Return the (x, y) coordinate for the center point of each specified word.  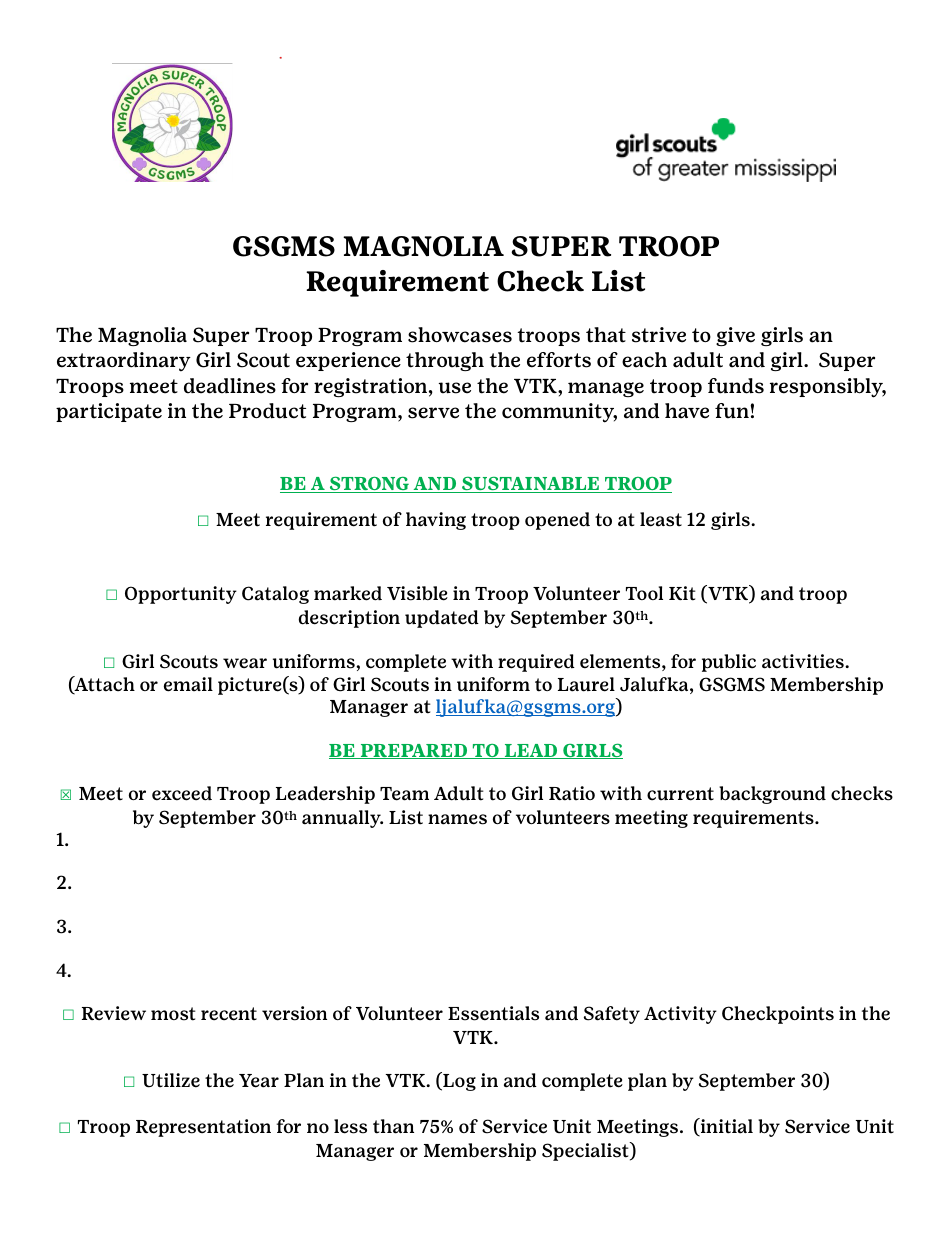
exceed (182, 793)
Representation (203, 1128)
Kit (682, 593)
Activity (680, 1015)
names (457, 819)
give (735, 336)
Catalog (275, 595)
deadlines (230, 386)
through (445, 361)
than (393, 1126)
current (680, 794)
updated (442, 619)
